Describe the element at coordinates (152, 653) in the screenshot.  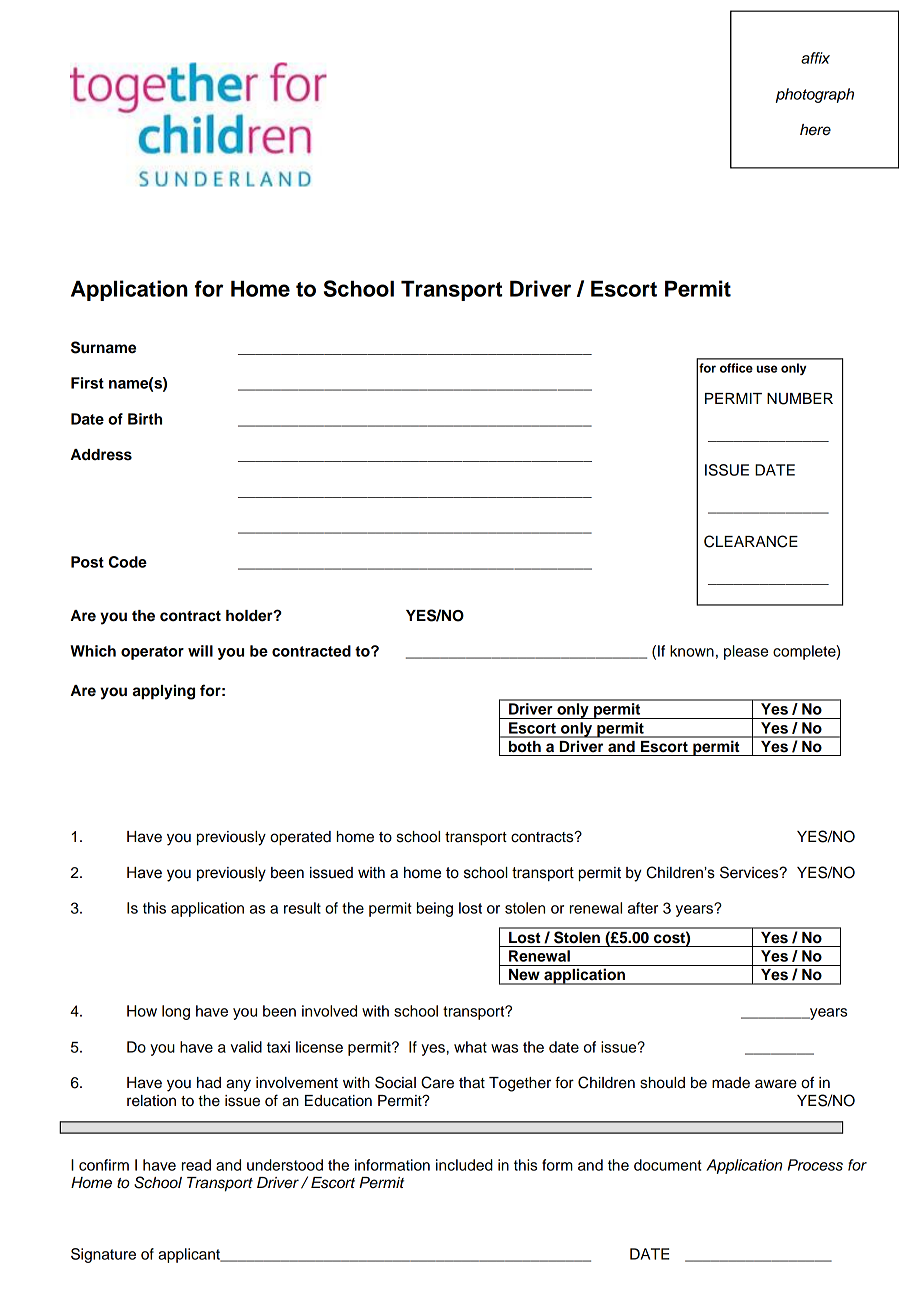
I see `operator` at that location.
